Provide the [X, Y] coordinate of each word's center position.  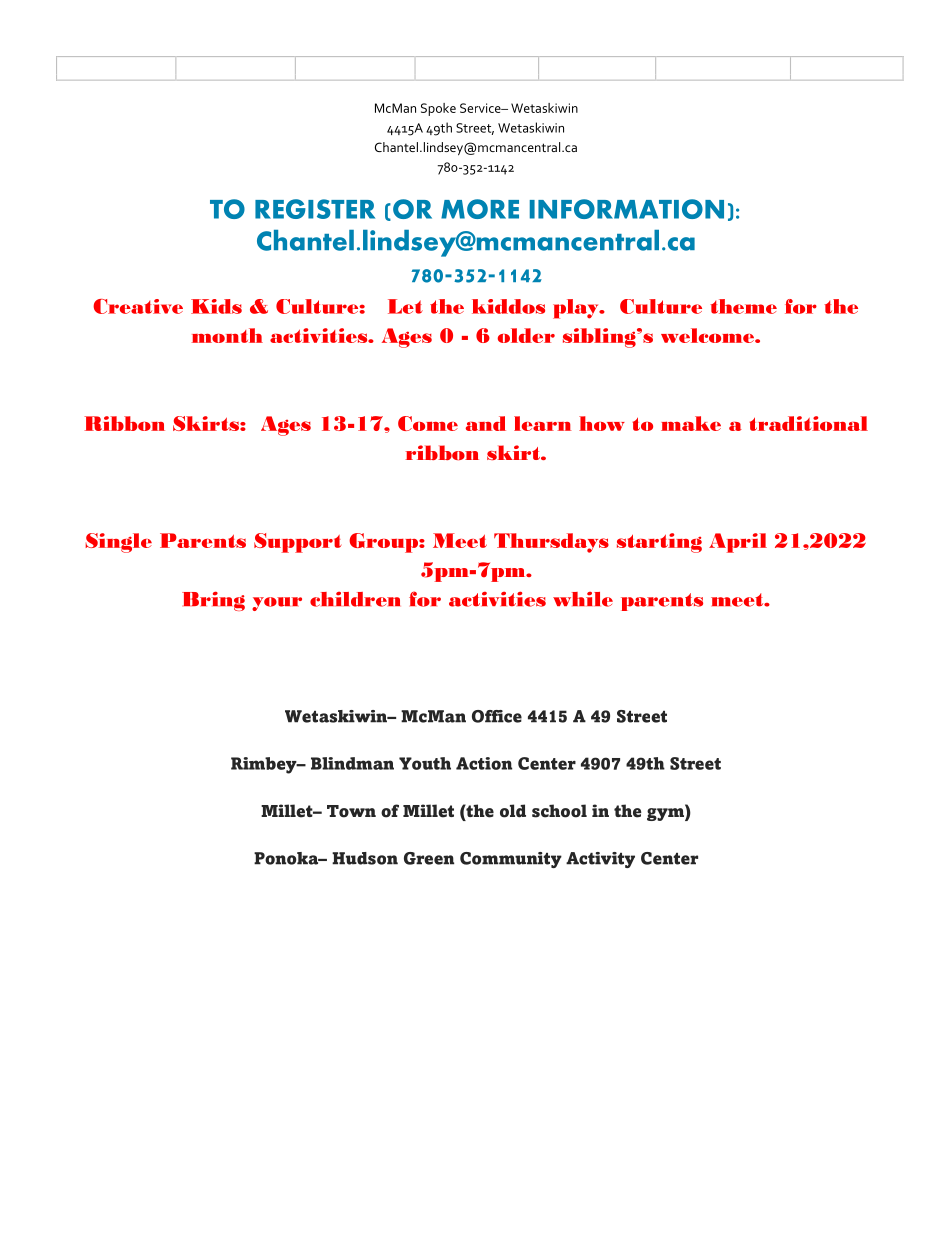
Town [351, 811]
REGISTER [315, 209]
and [486, 423]
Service [481, 108]
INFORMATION [627, 209]
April [738, 543]
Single [118, 543]
